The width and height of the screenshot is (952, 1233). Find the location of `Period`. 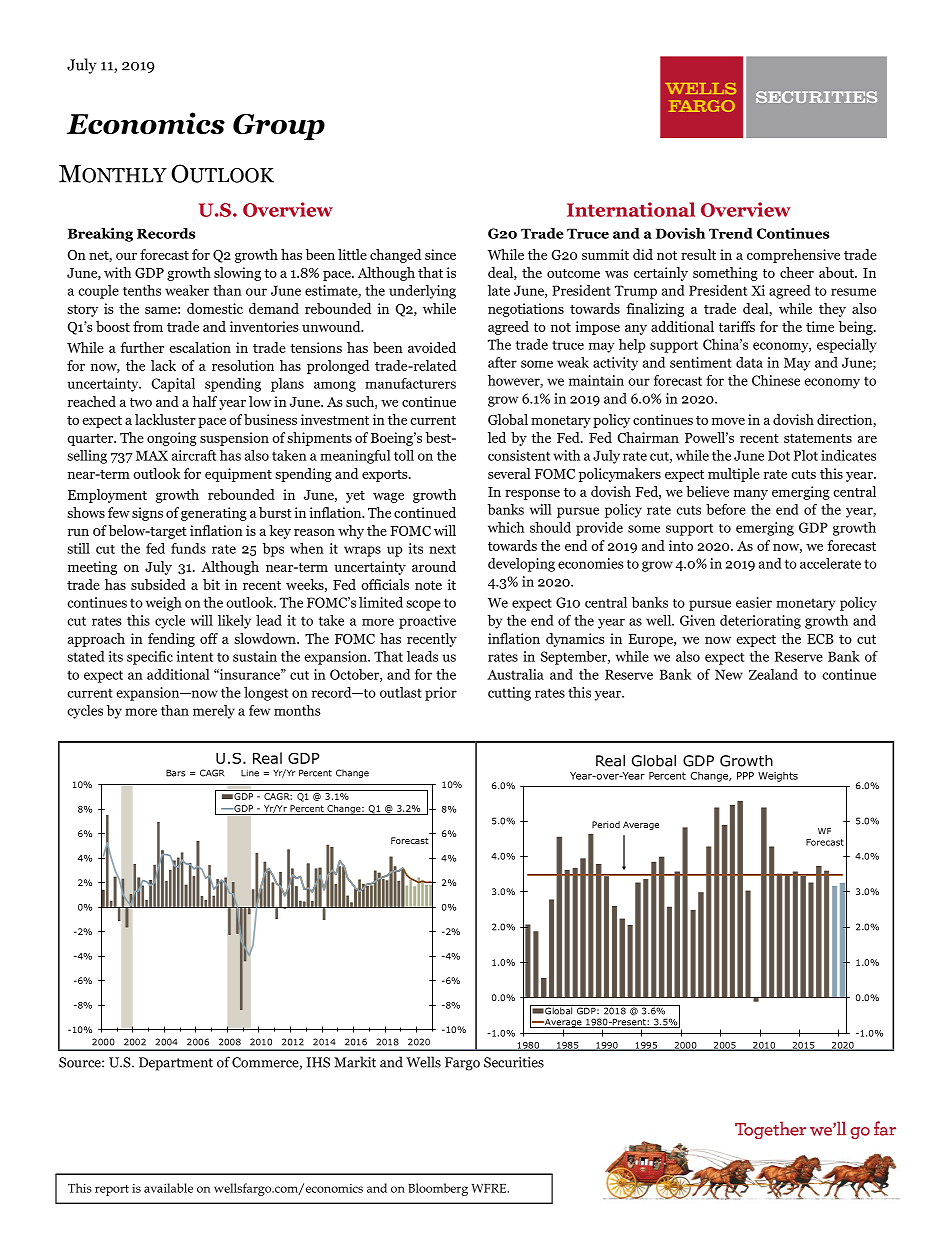

Period is located at coordinates (606, 824).
